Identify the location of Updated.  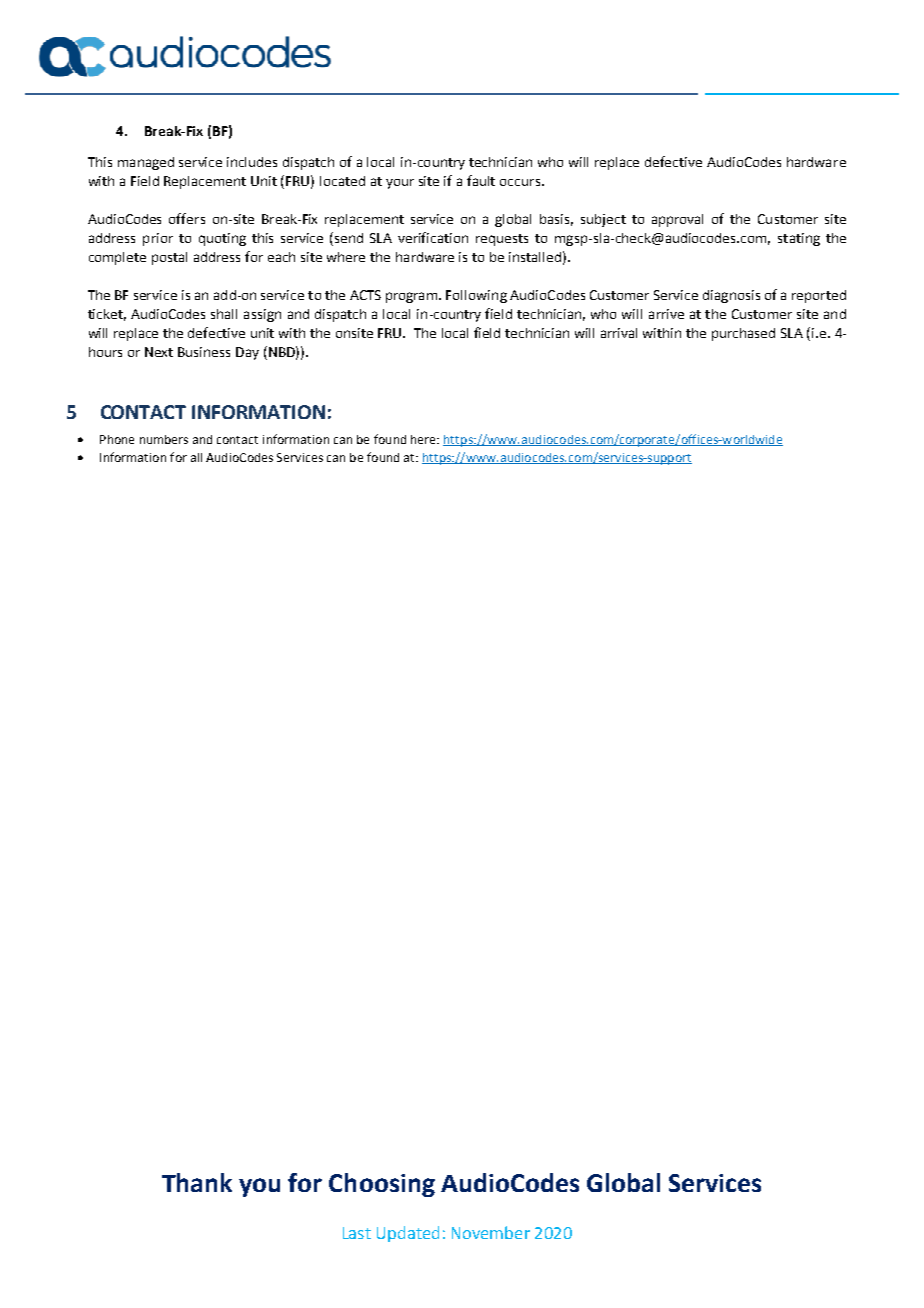
(408, 1234).
